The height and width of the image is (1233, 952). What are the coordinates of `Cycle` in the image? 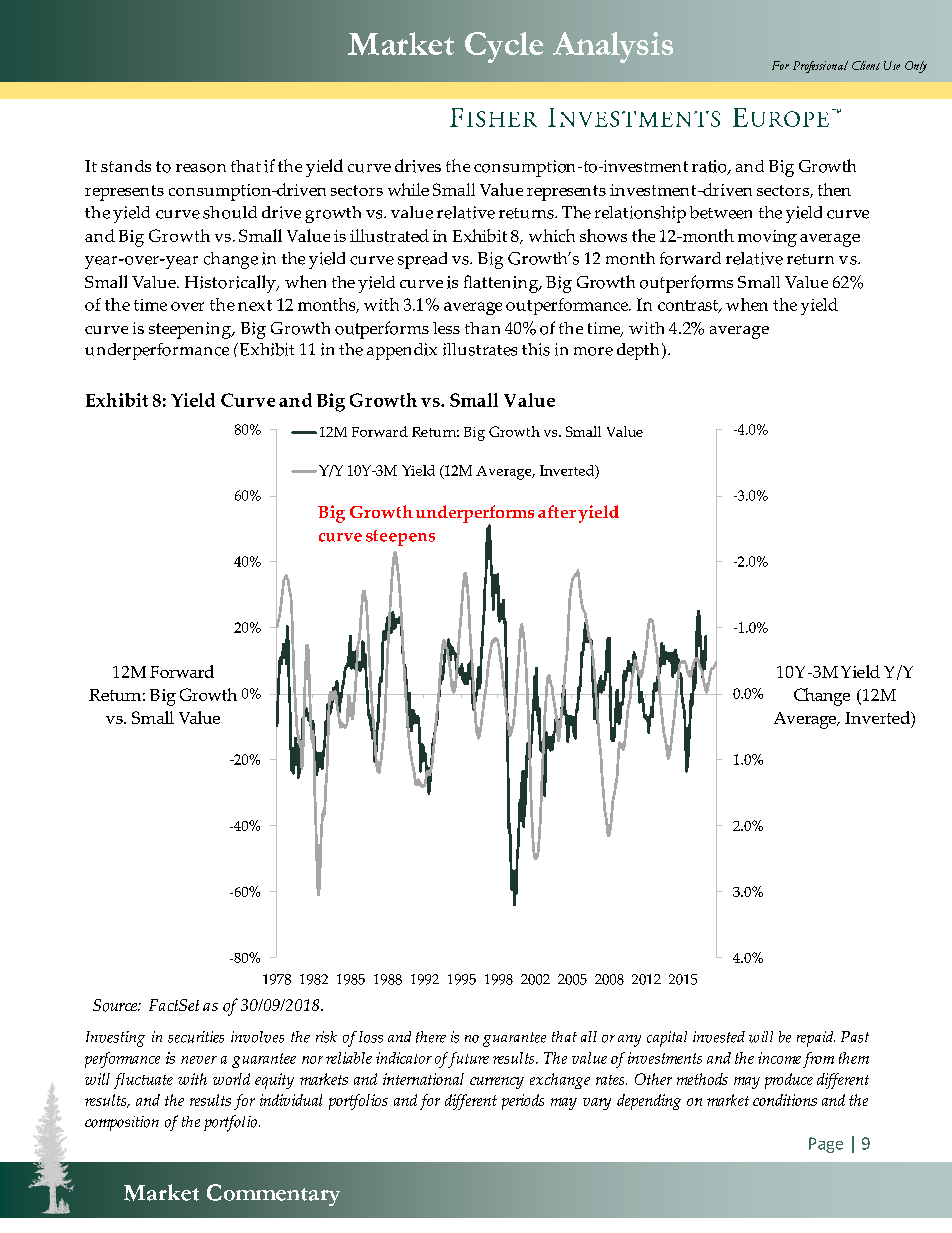 It's located at (504, 47).
